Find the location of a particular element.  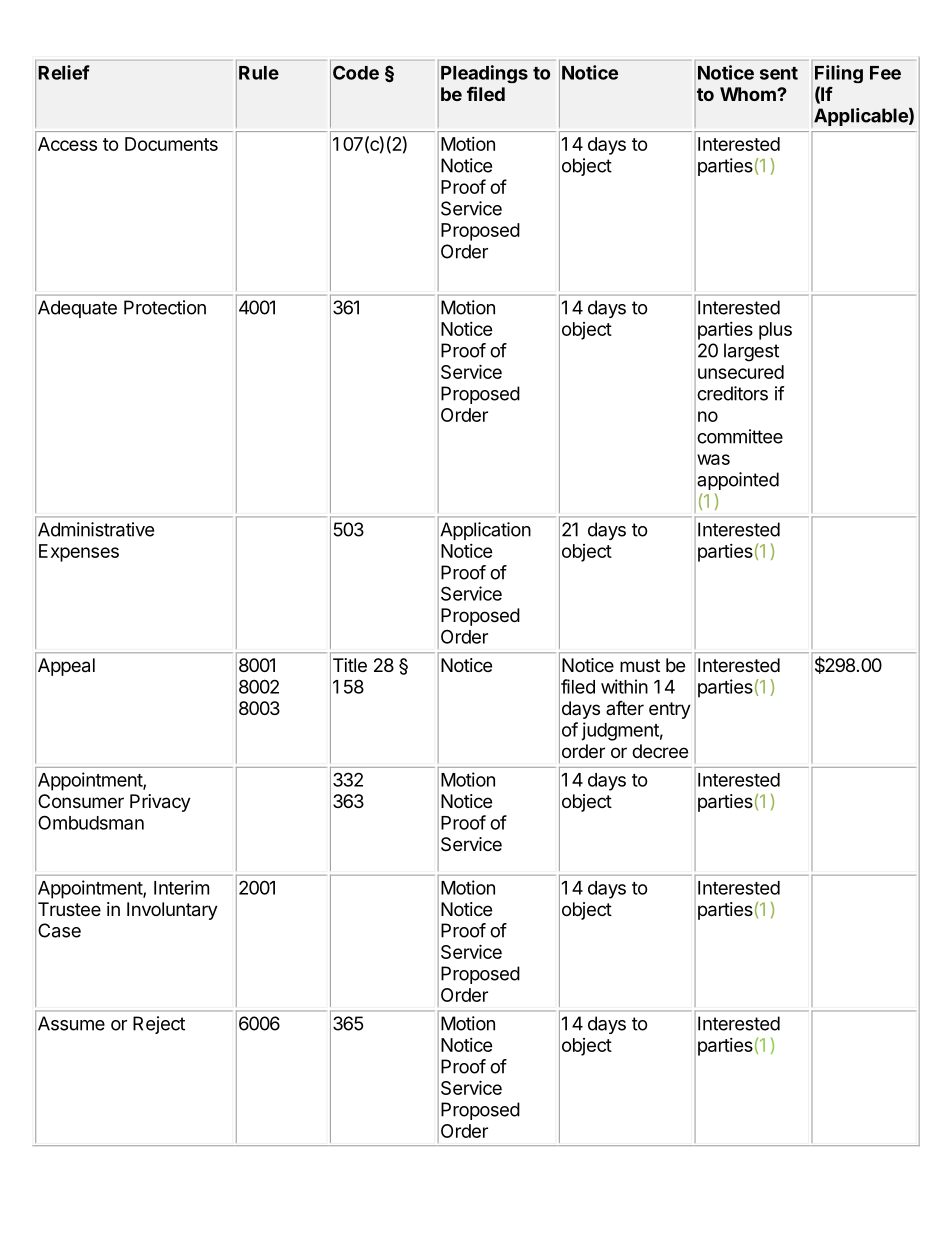

Reject is located at coordinates (159, 1025).
